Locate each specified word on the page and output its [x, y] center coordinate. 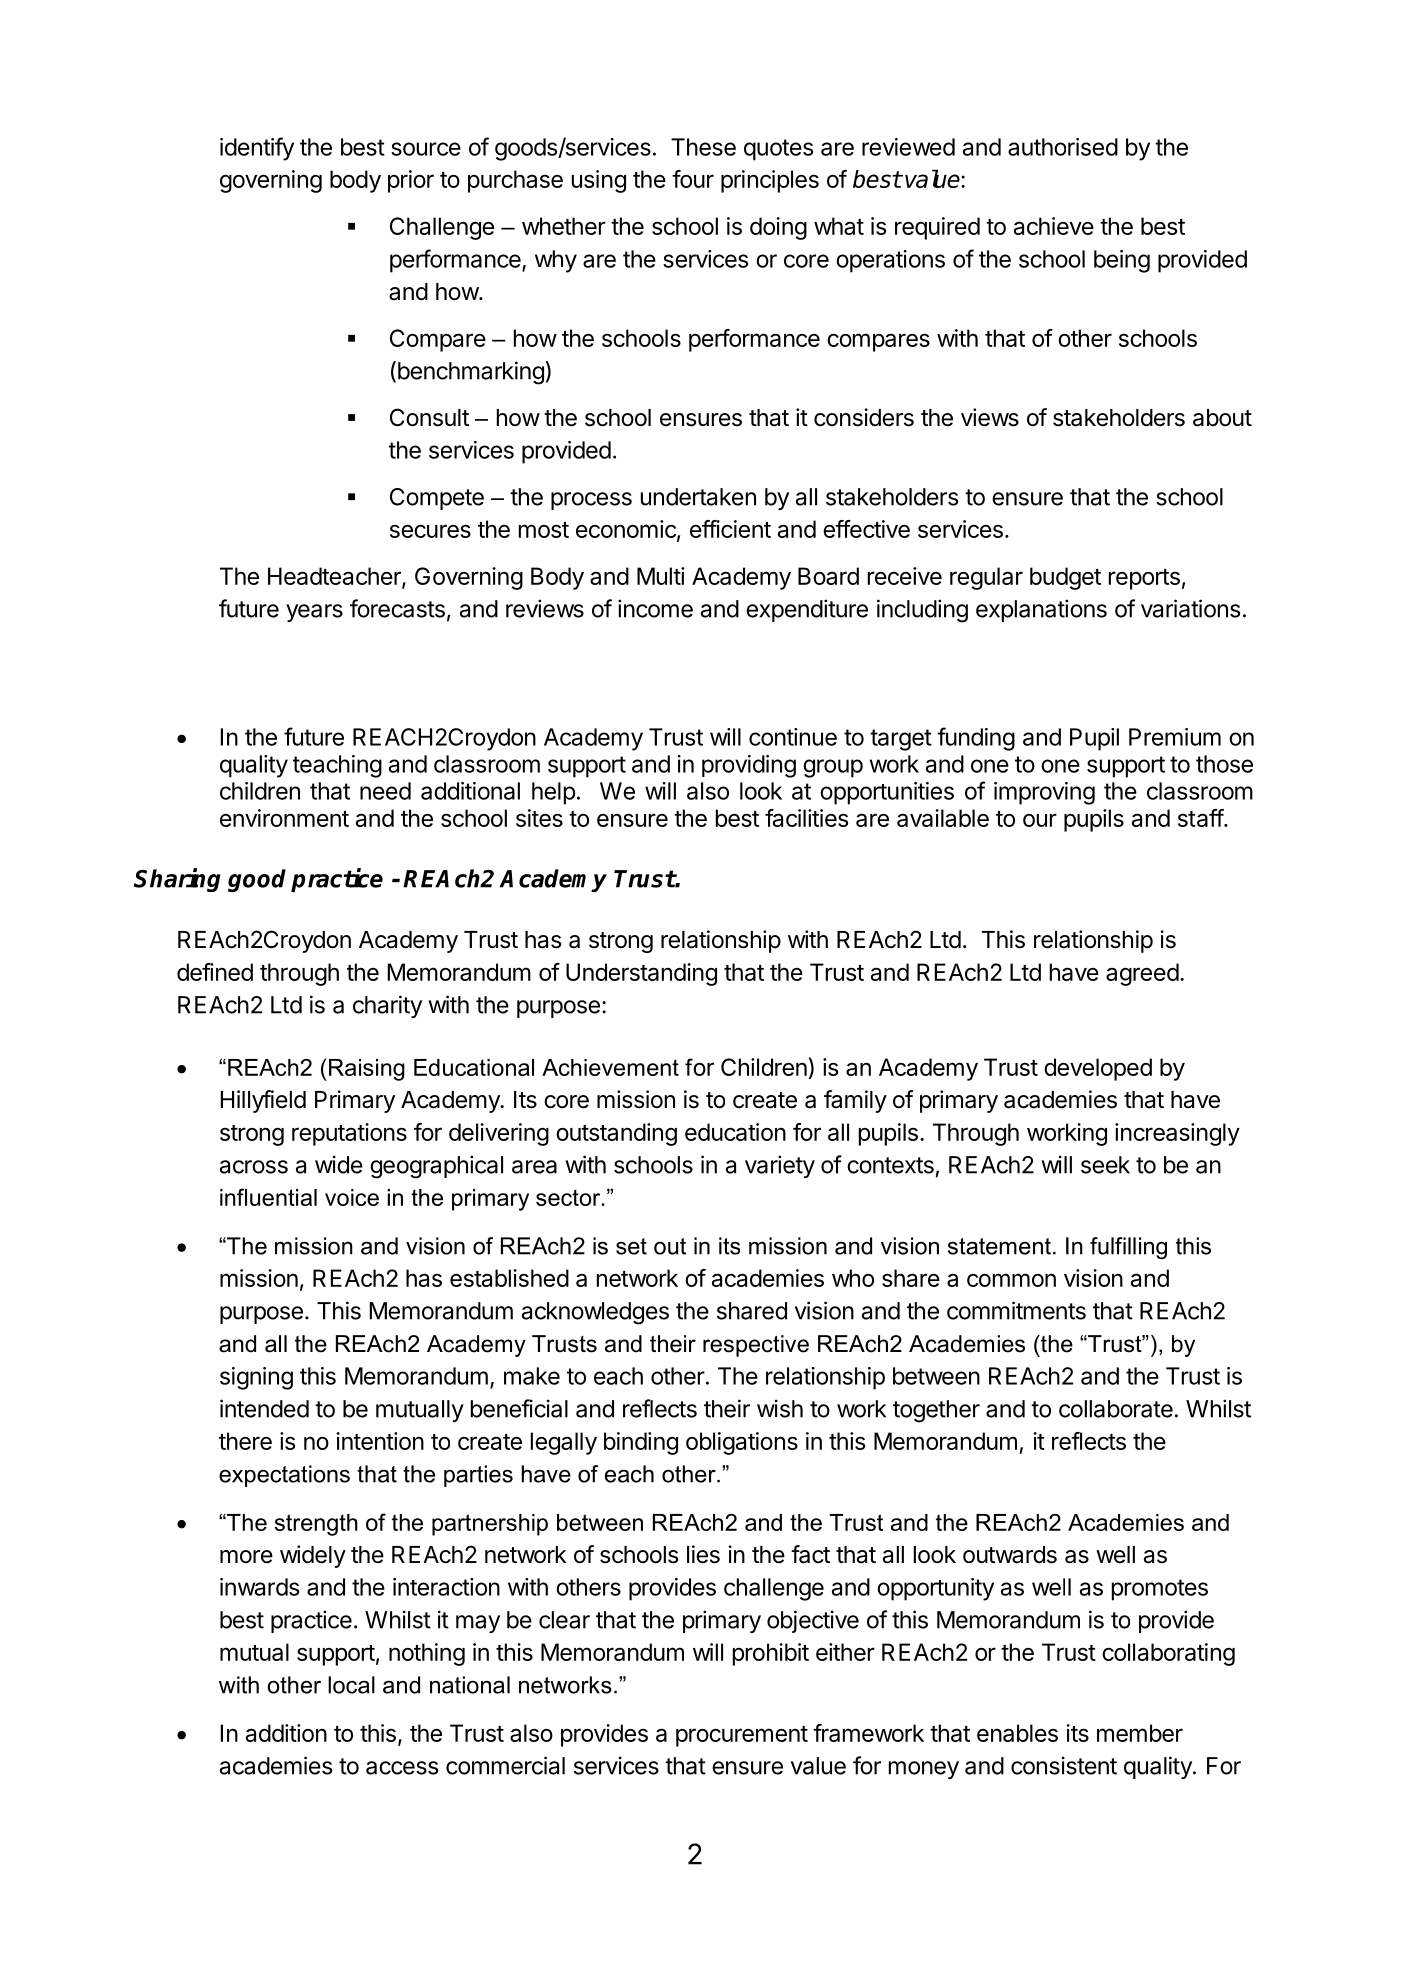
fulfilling [1128, 1248]
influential [268, 1197]
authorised [1063, 147]
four [693, 179]
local [351, 1685]
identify [257, 149]
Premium [1175, 737]
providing [749, 766]
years [314, 613]
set [631, 1246]
